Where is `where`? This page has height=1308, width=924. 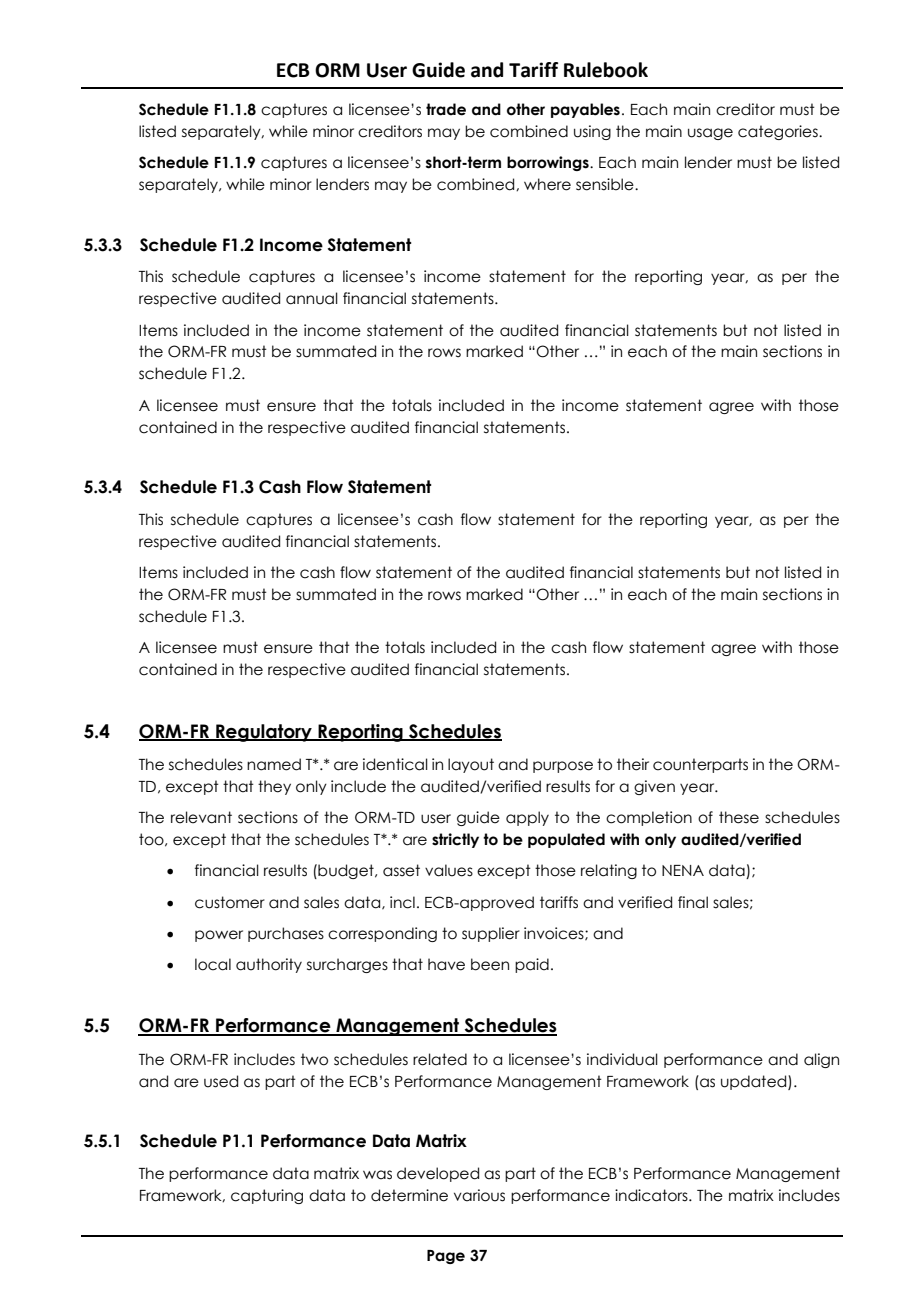
where is located at coordinates (547, 184).
